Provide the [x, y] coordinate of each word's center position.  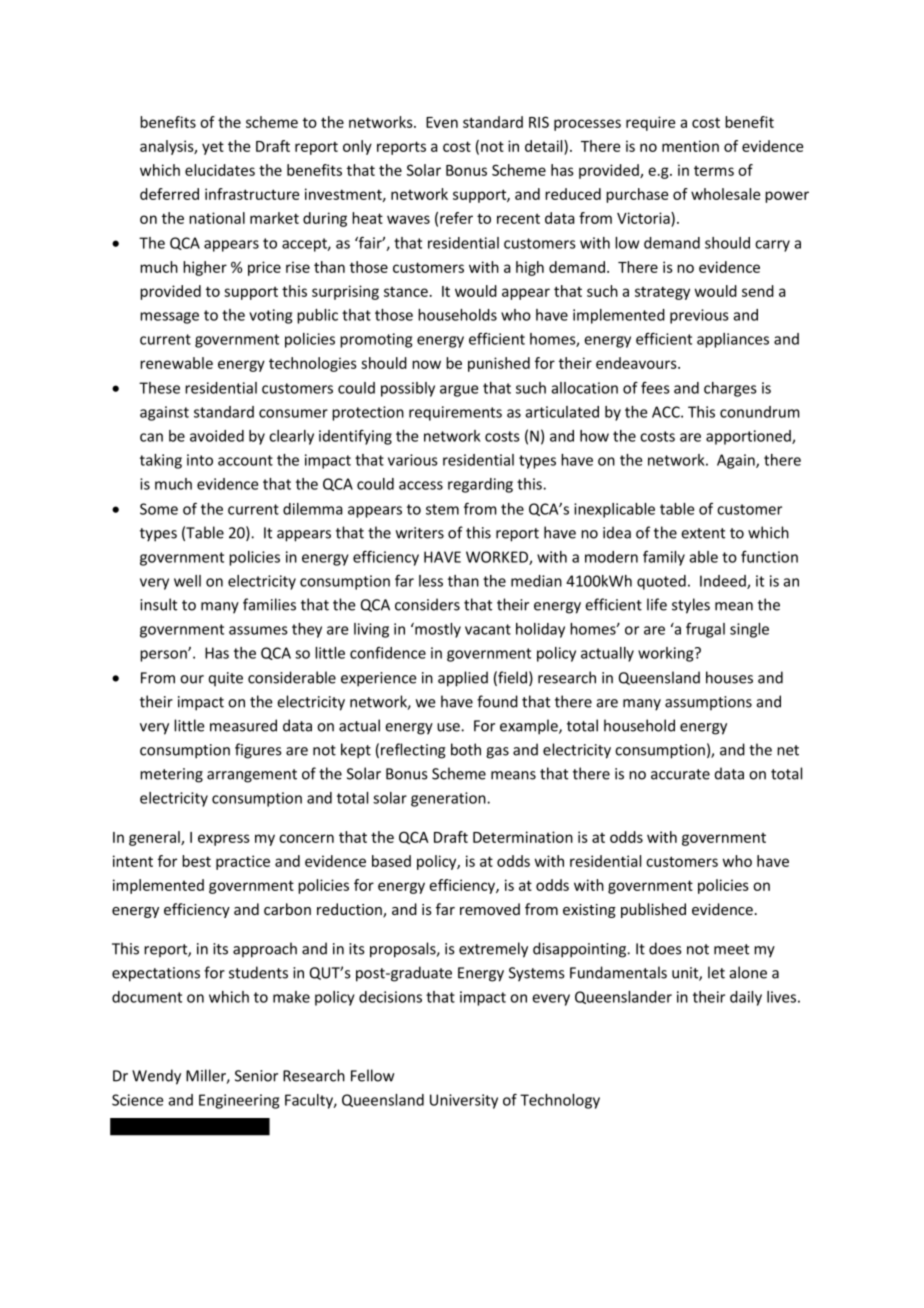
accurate [680, 774]
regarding [480, 485]
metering [171, 775]
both [466, 749]
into [200, 460]
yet [213, 148]
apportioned [749, 437]
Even [442, 122]
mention [690, 146]
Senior [256, 1076]
